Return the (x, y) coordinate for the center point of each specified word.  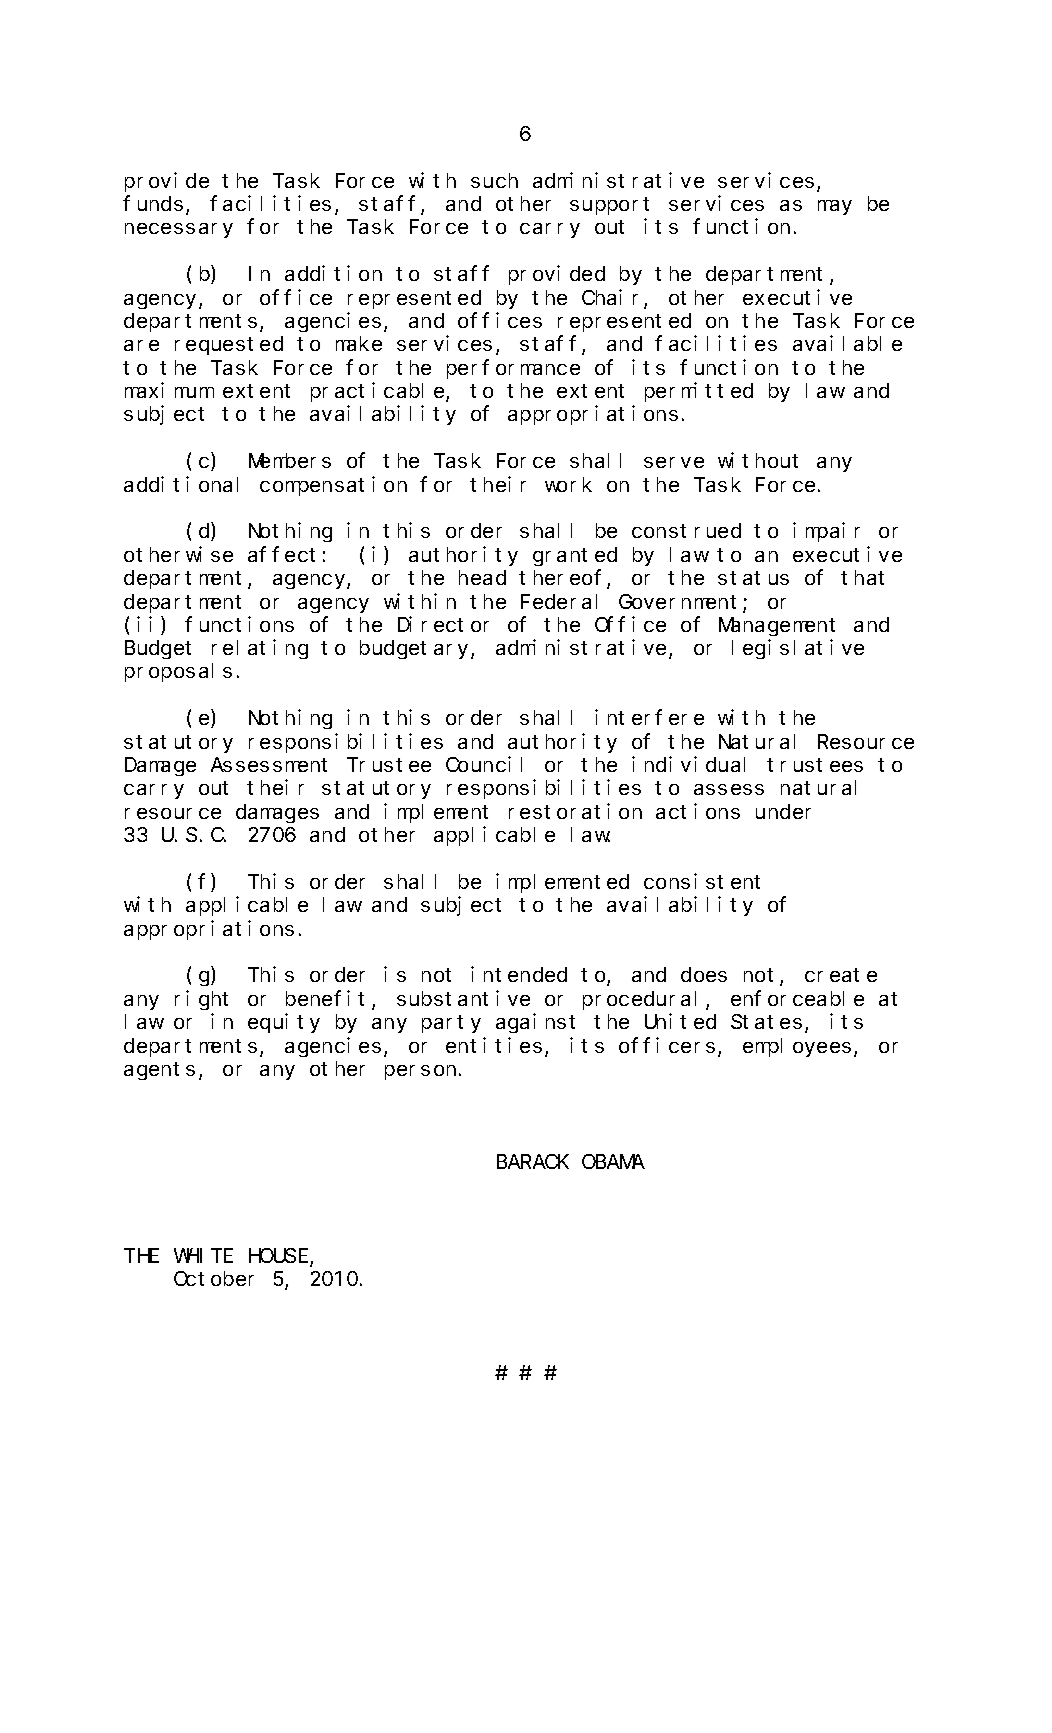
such (494, 180)
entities (494, 1045)
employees (799, 1047)
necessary (179, 230)
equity (284, 1023)
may (835, 207)
